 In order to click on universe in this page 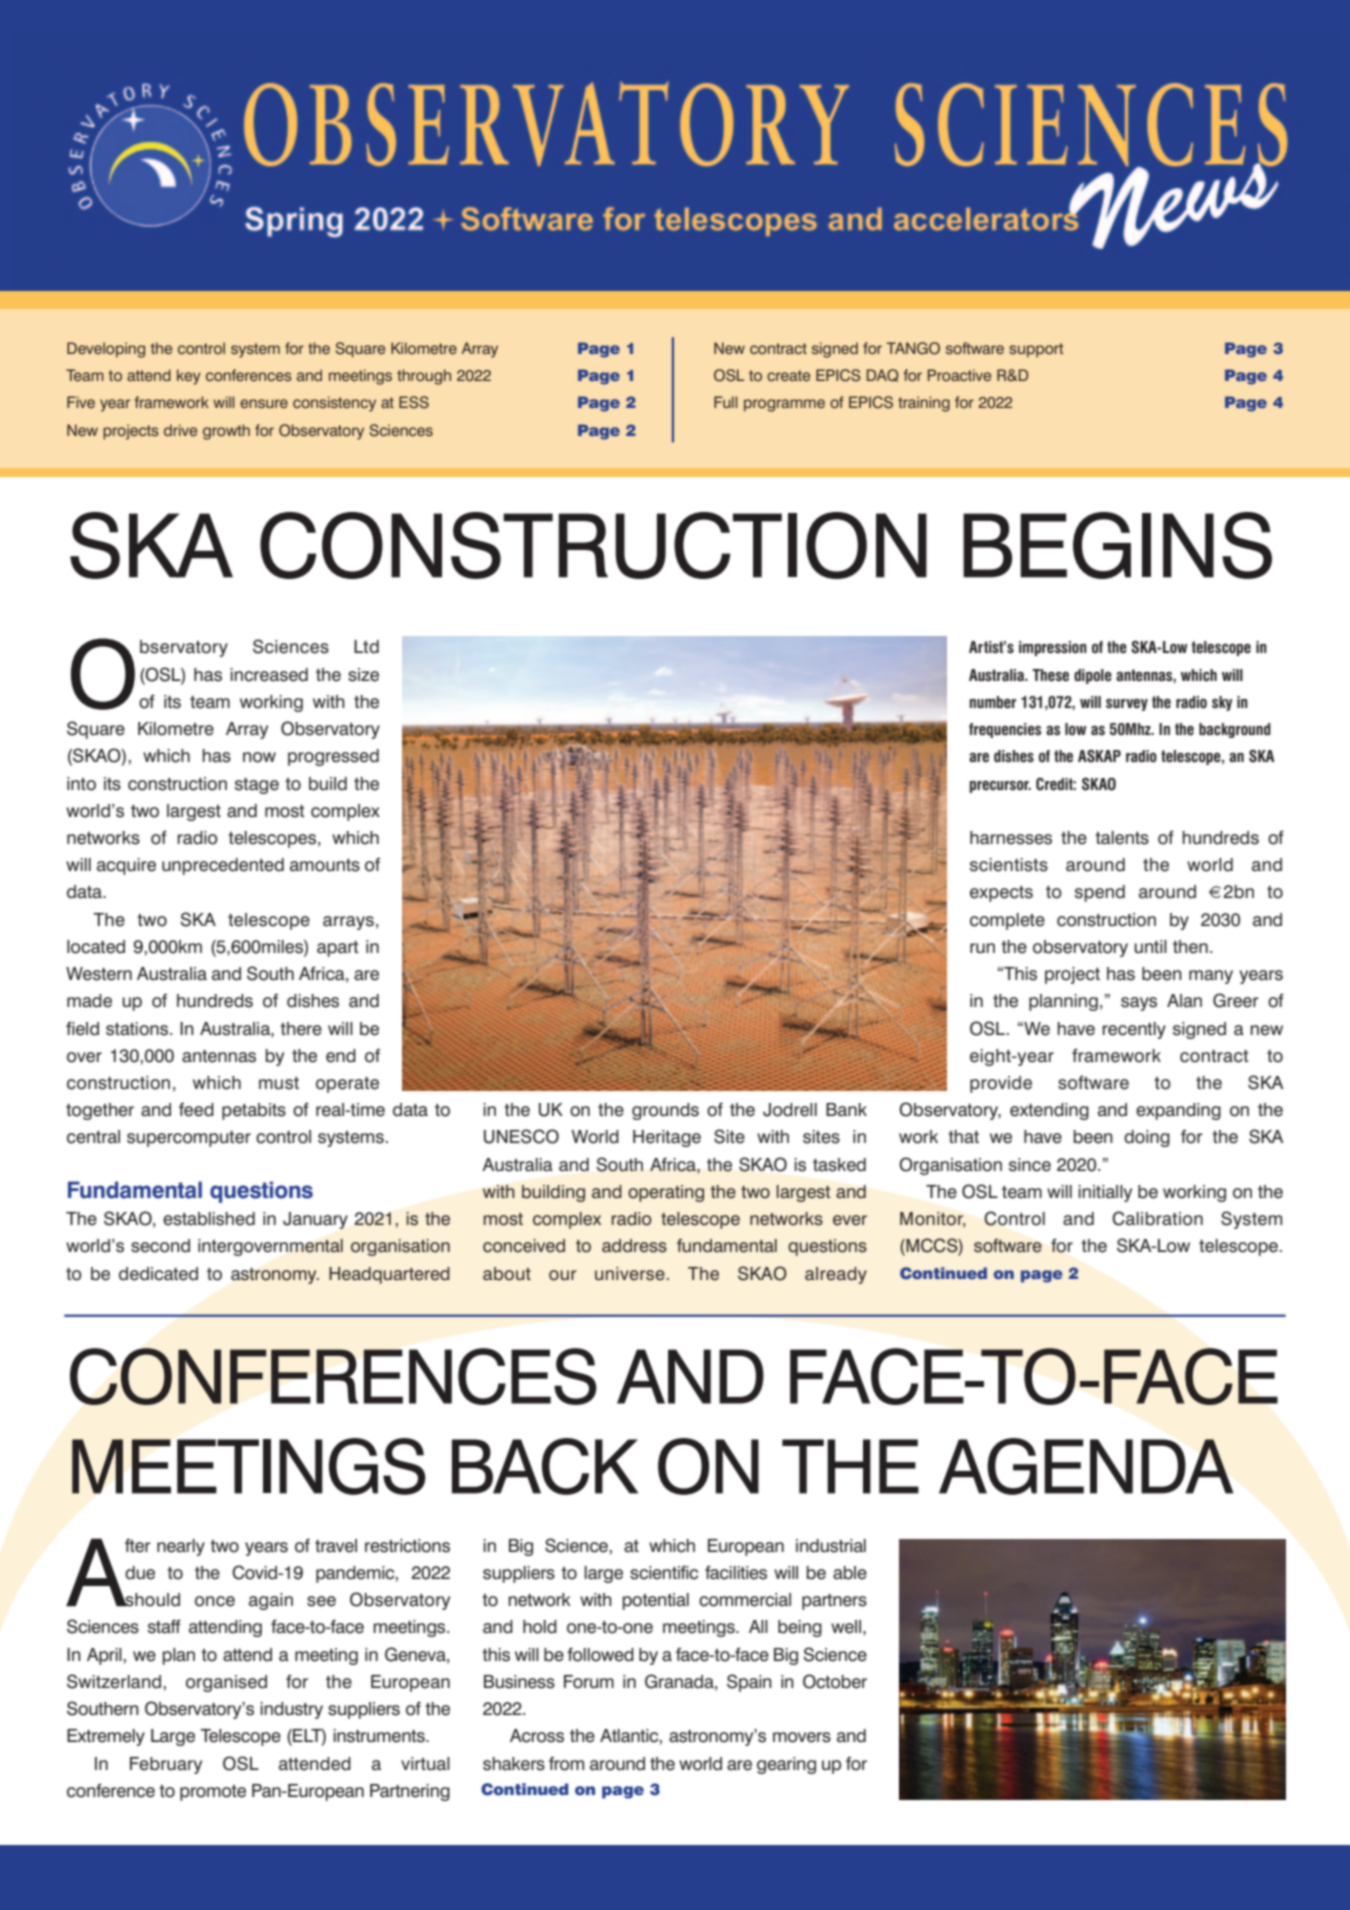, I will do `click(630, 1274)`.
